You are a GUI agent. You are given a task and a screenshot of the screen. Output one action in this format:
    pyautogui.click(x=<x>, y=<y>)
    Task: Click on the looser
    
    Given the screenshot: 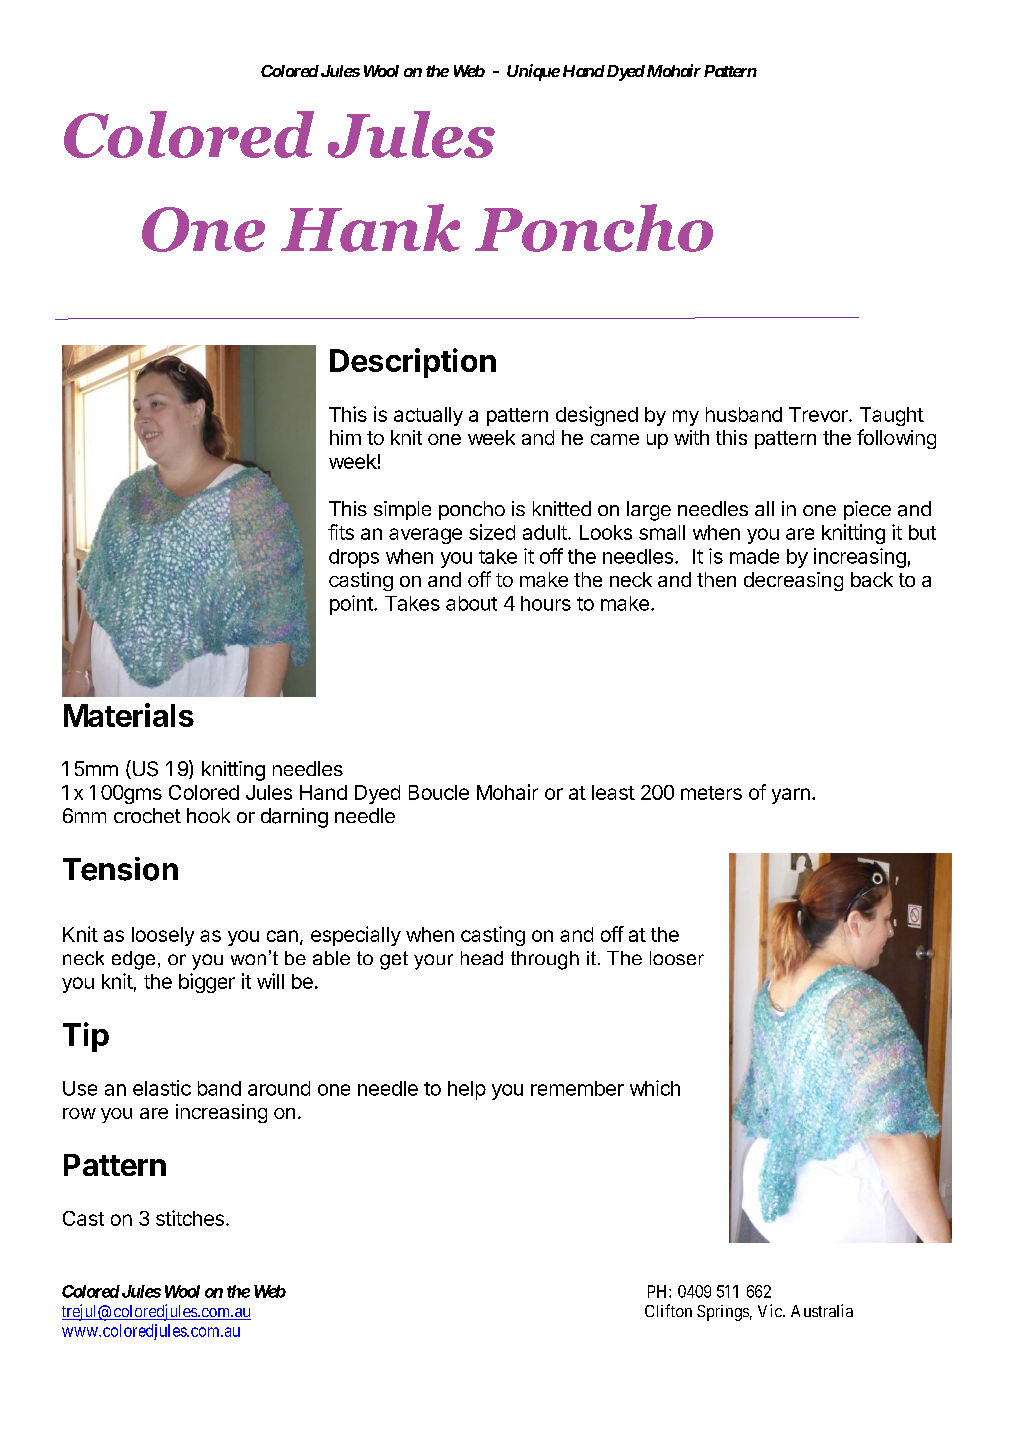 What is the action you would take?
    pyautogui.click(x=677, y=958)
